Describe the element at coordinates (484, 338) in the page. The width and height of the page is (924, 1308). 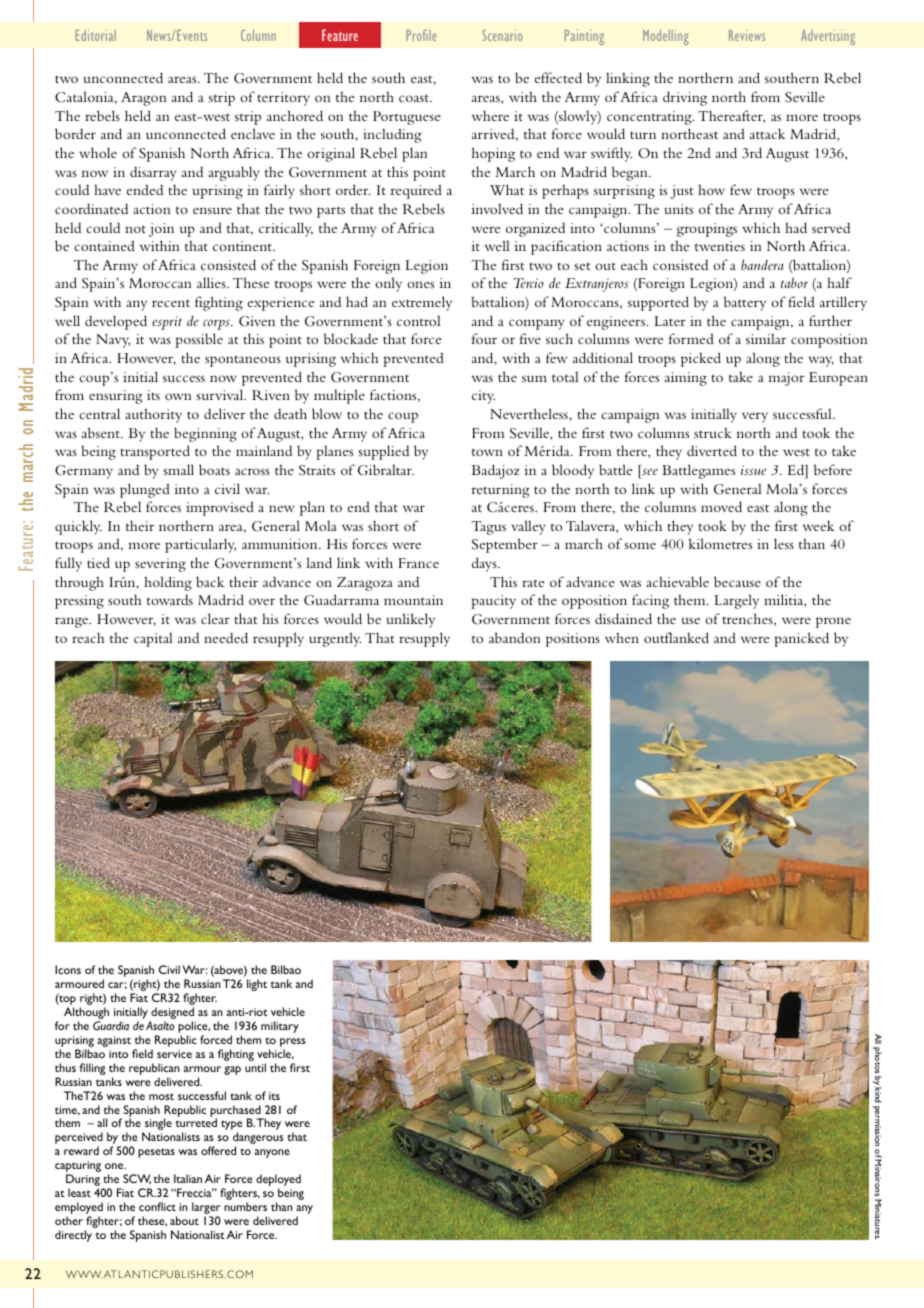
I see `four` at that location.
